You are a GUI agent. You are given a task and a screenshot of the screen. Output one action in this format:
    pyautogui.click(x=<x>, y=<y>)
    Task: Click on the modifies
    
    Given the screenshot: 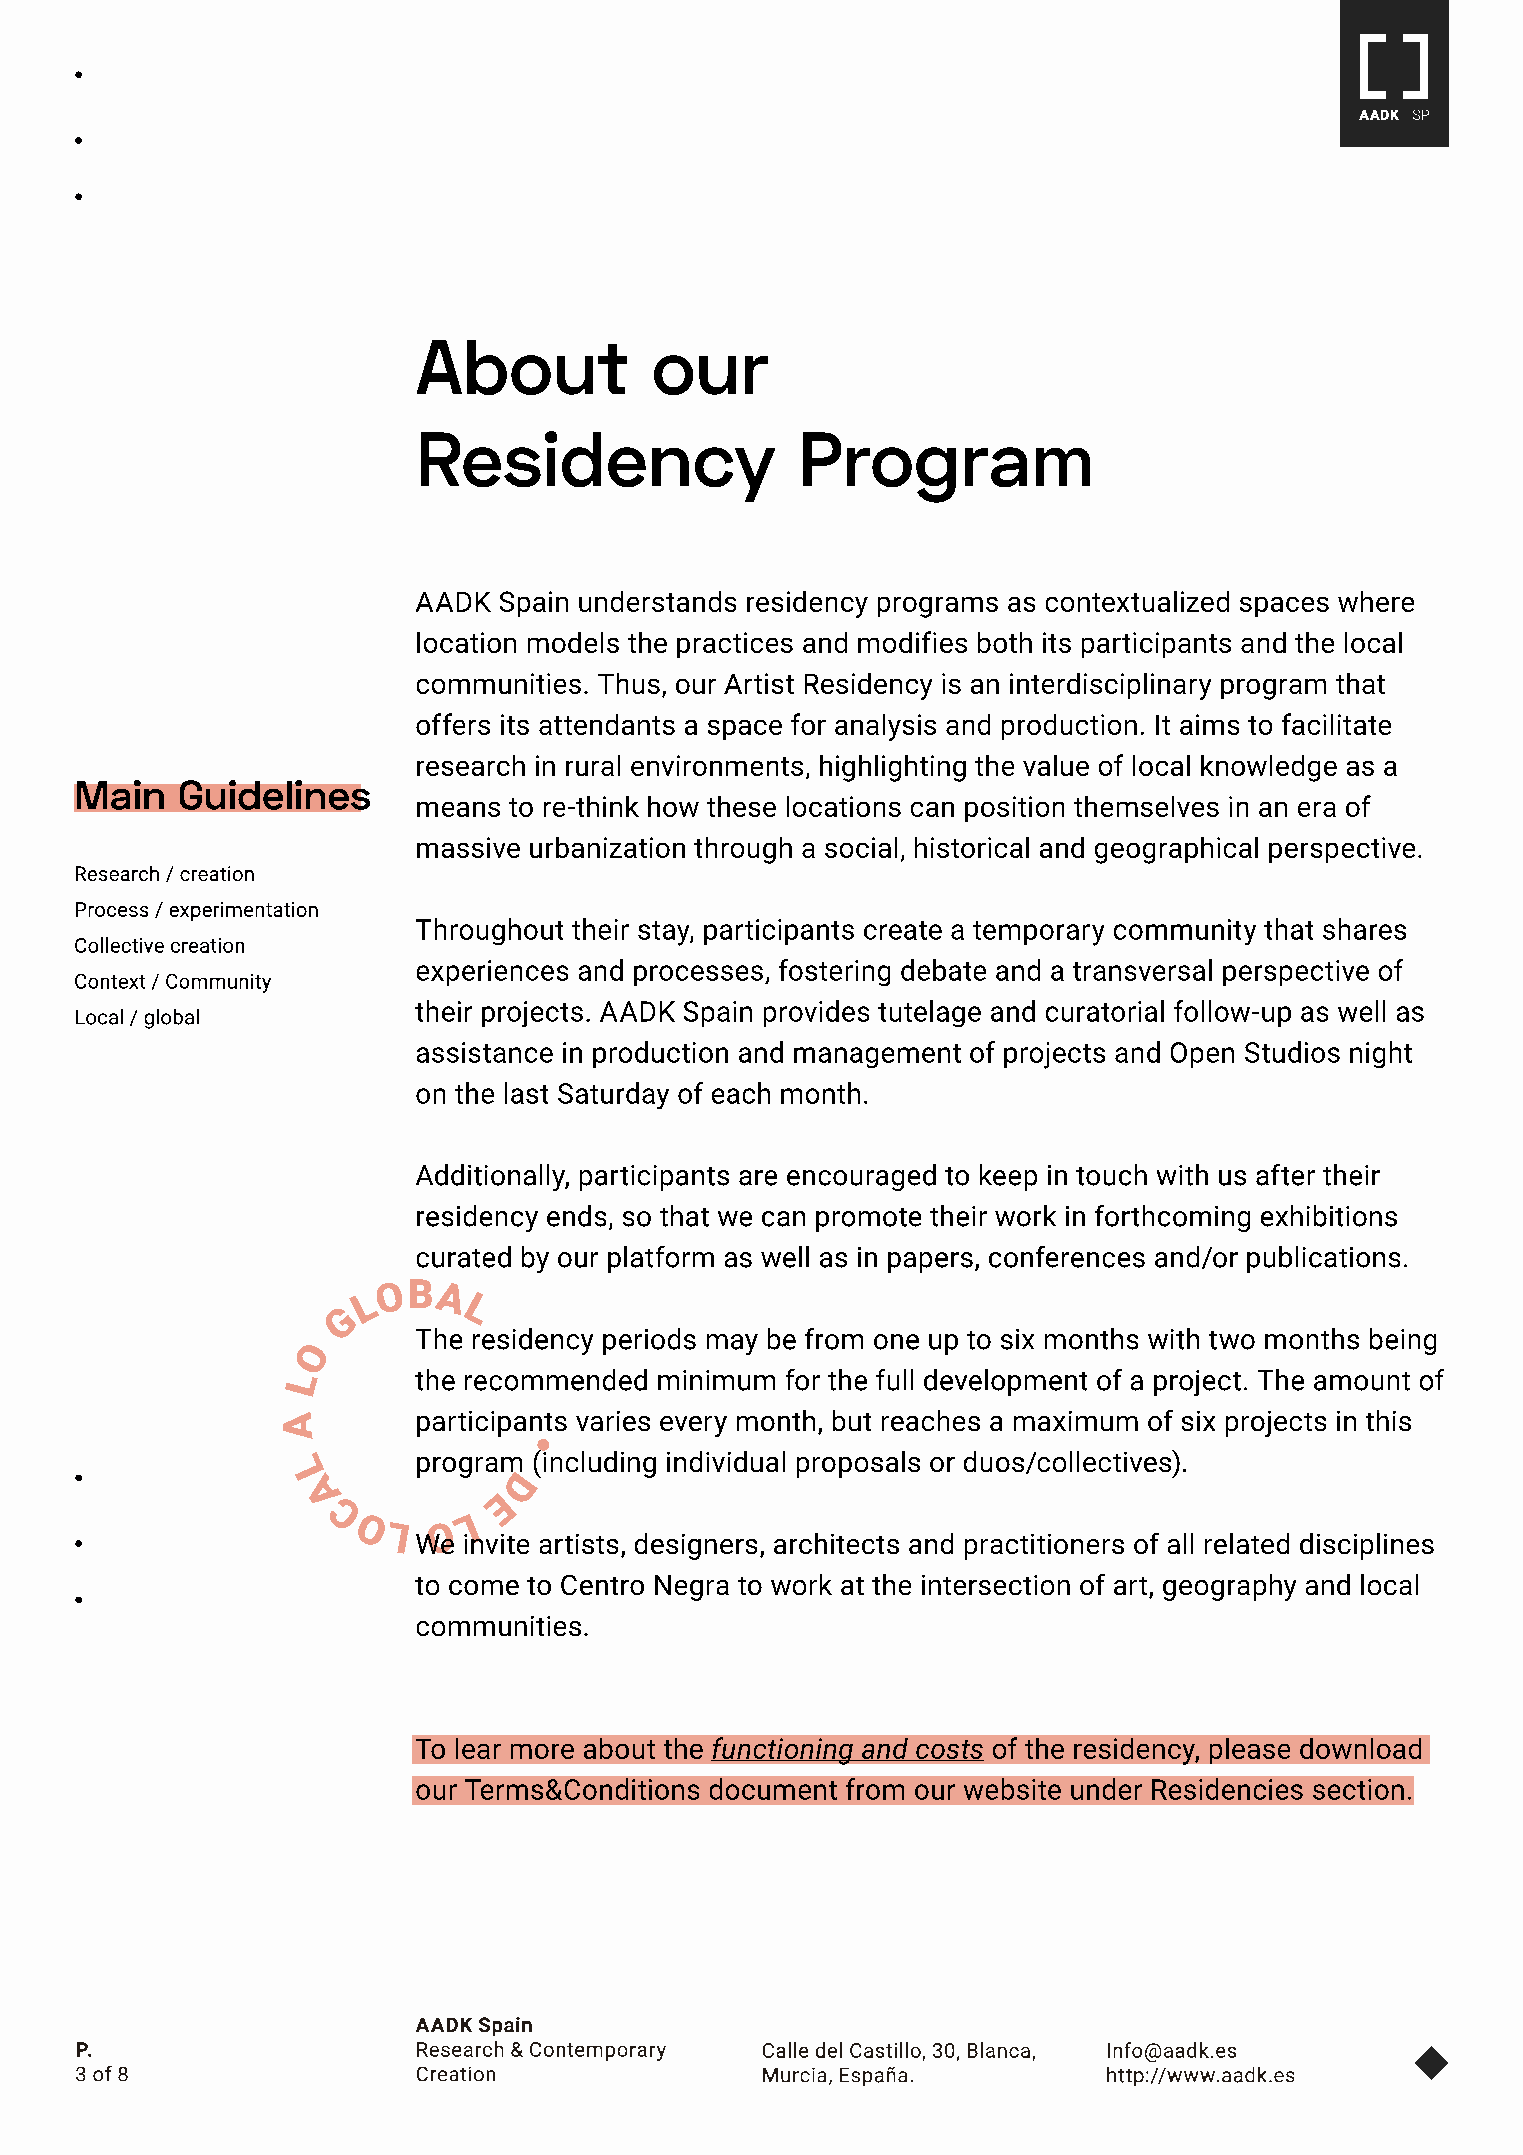 What is the action you would take?
    pyautogui.click(x=912, y=642)
